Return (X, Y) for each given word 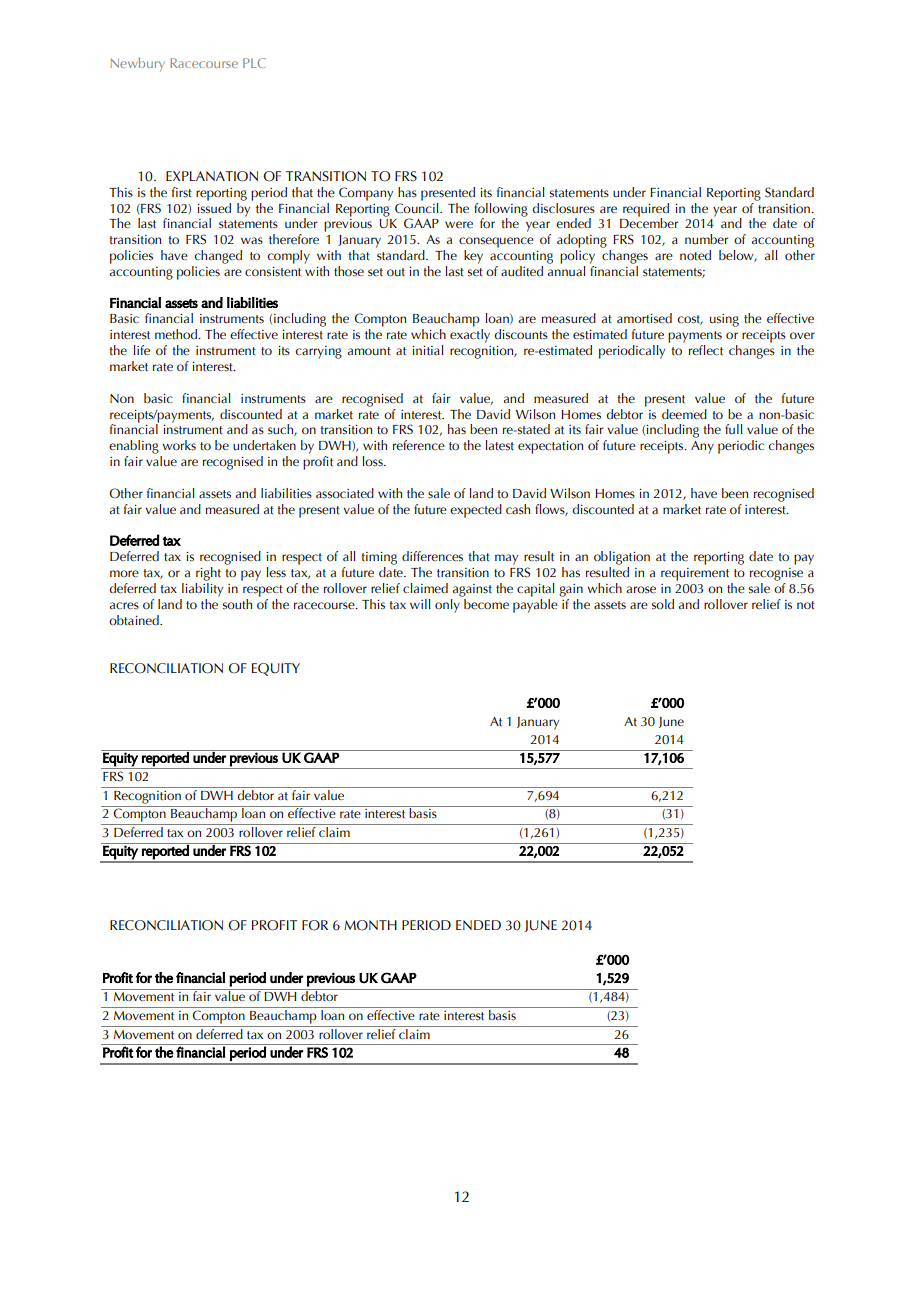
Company (366, 194)
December (649, 222)
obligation (622, 558)
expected (476, 511)
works (179, 445)
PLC (254, 63)
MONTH (370, 925)
